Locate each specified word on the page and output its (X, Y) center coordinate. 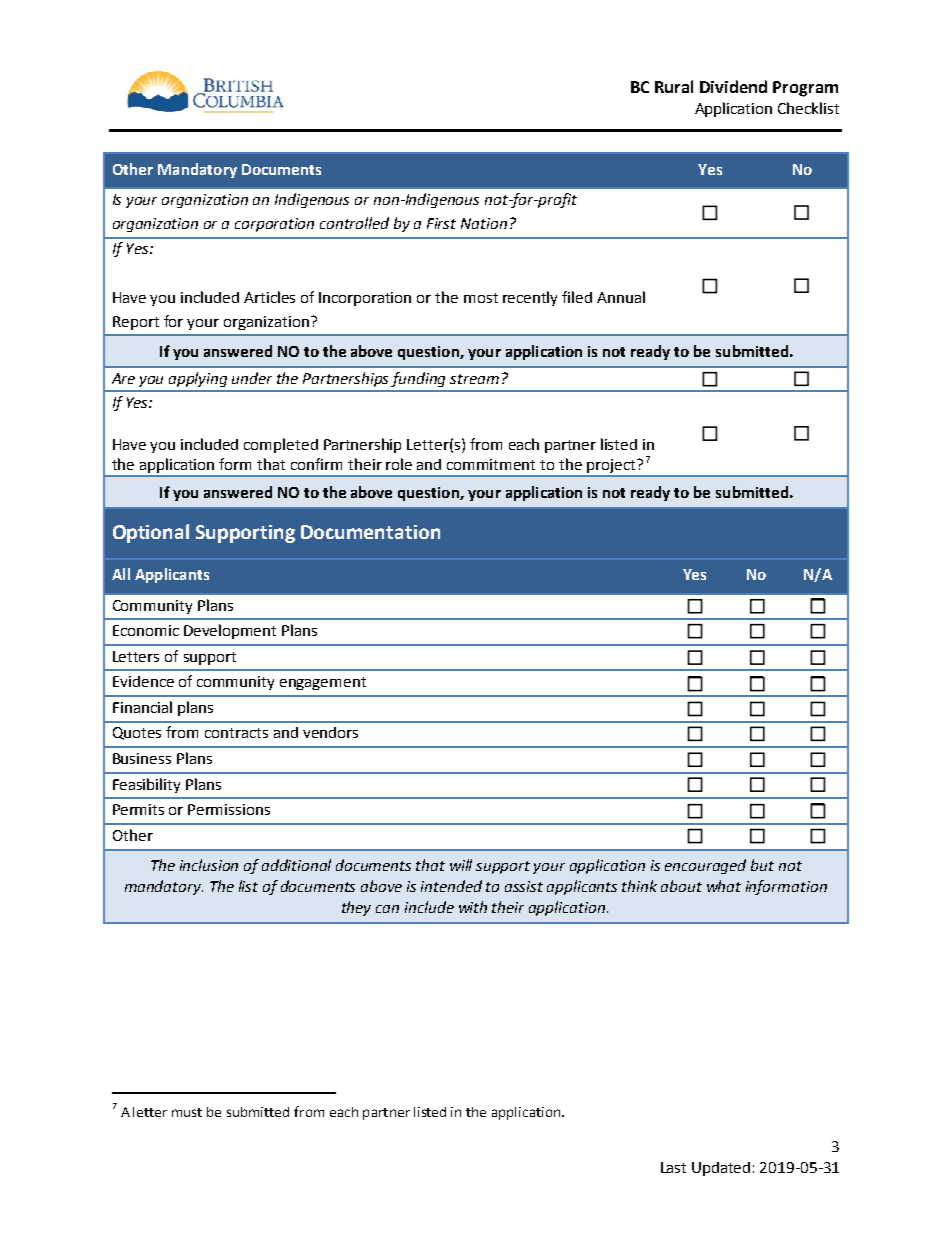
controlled (354, 223)
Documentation (370, 532)
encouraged (705, 866)
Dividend (733, 86)
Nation (484, 223)
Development (230, 631)
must (187, 1112)
